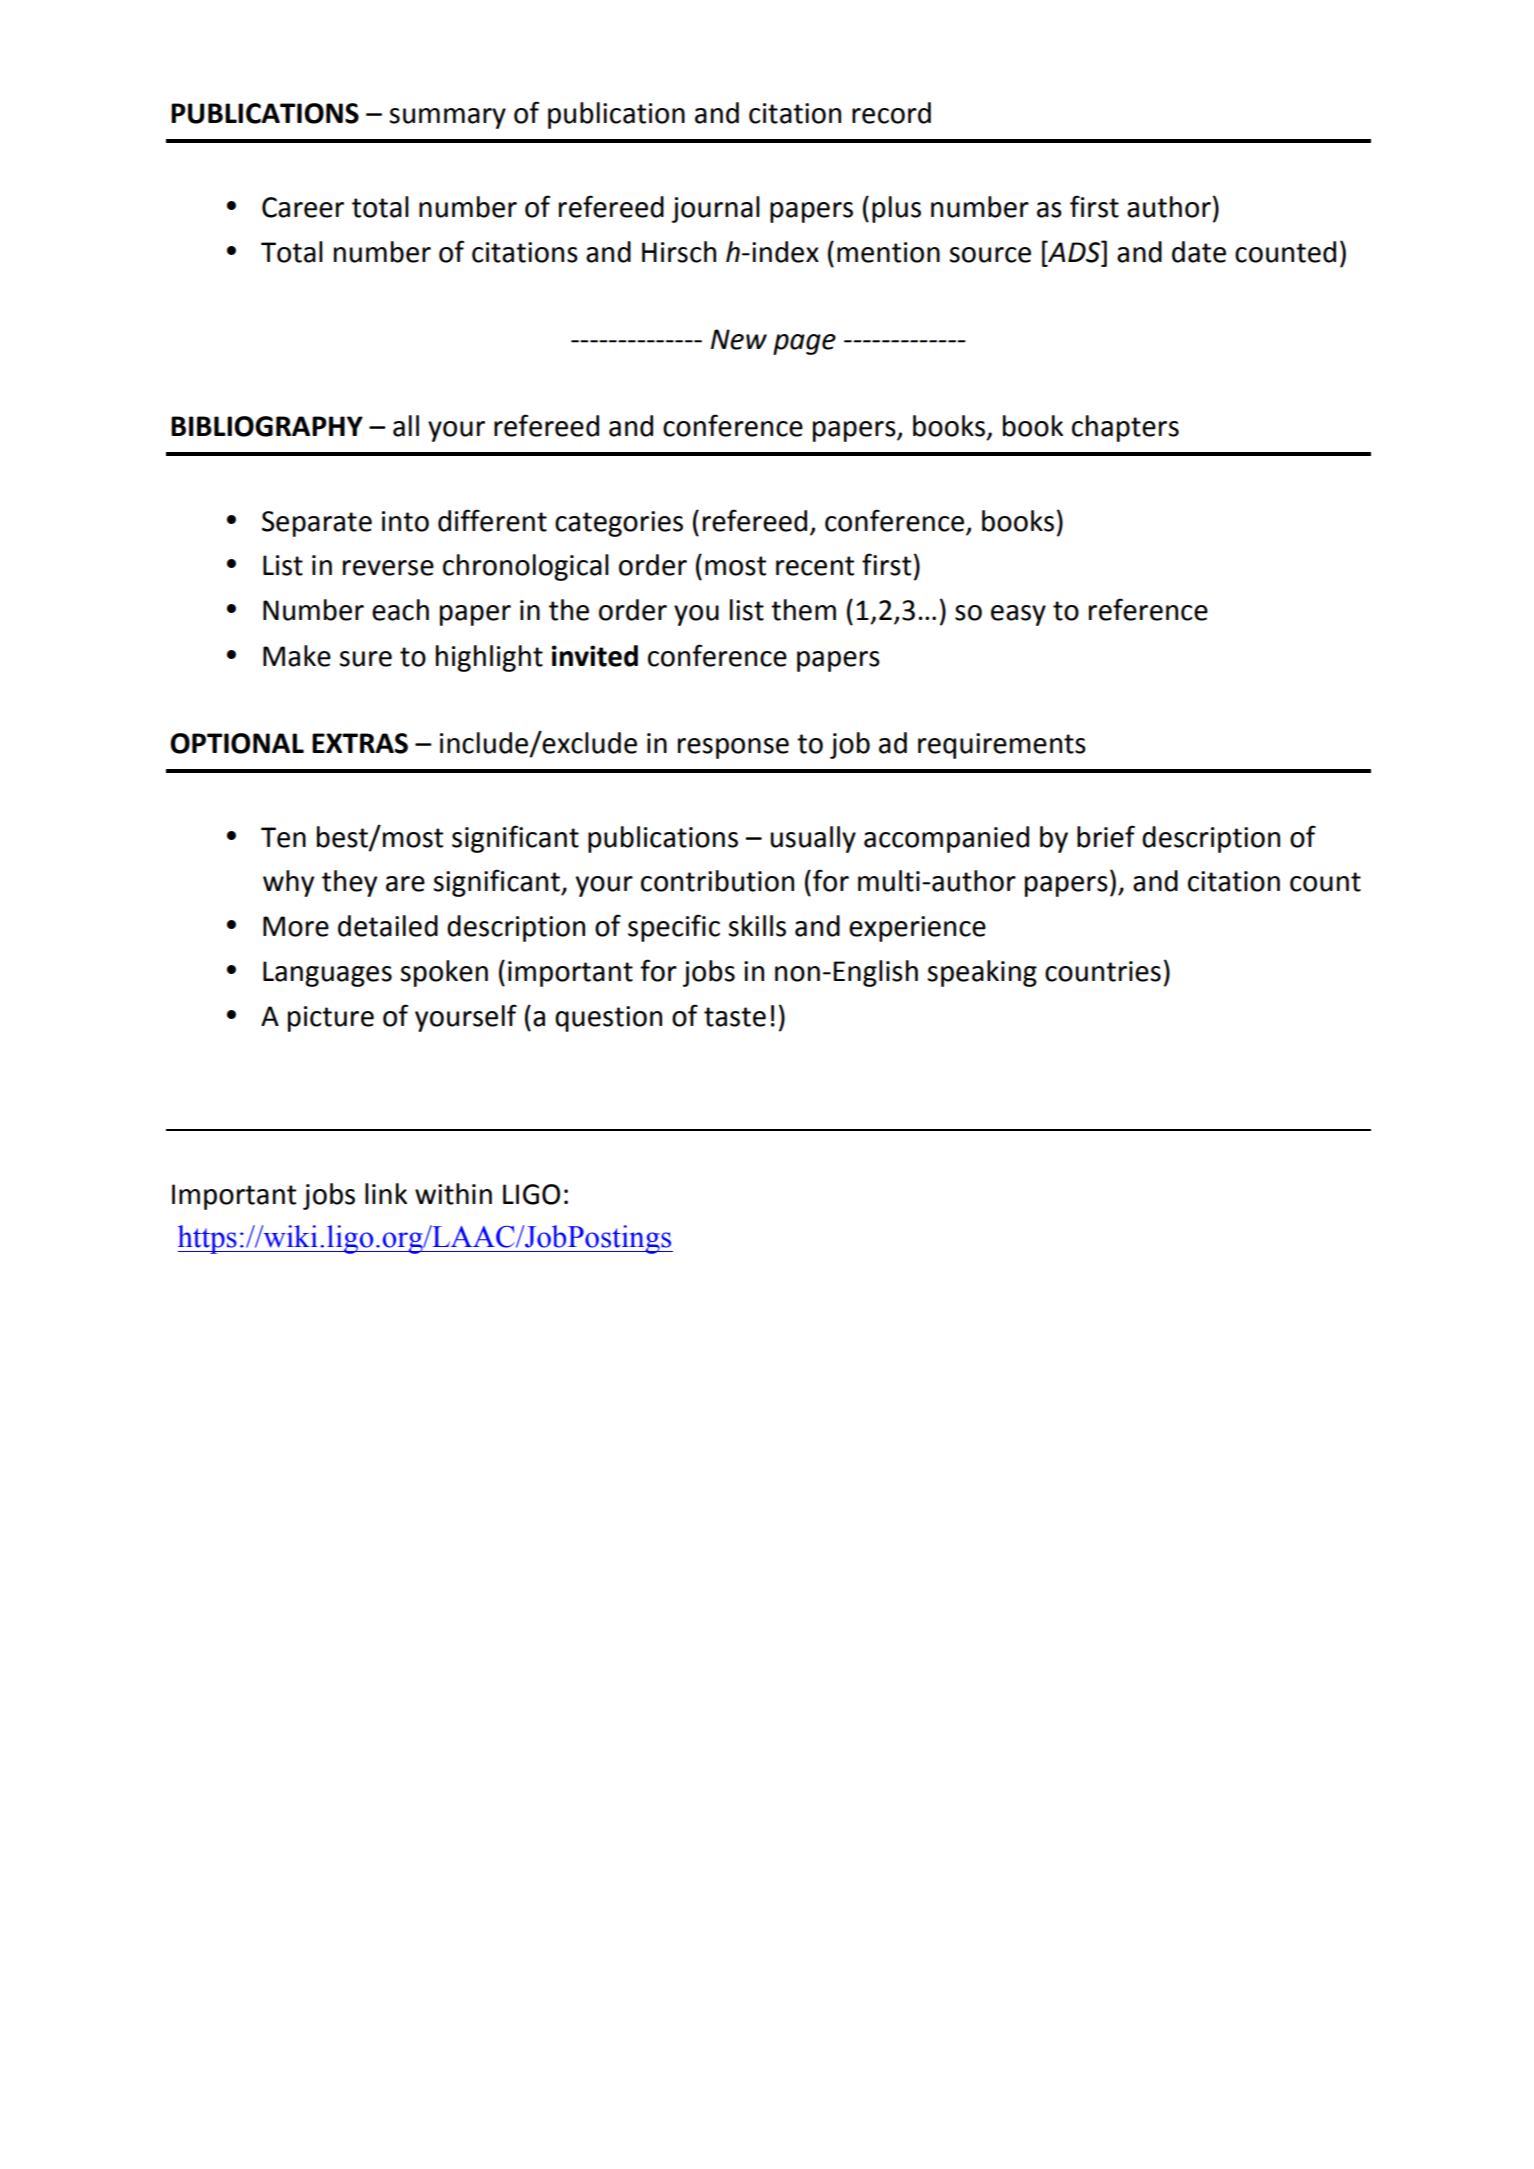 This page has height=2169, width=1534. What do you see at coordinates (1074, 251) in the page?
I see `ADS` at bounding box center [1074, 251].
